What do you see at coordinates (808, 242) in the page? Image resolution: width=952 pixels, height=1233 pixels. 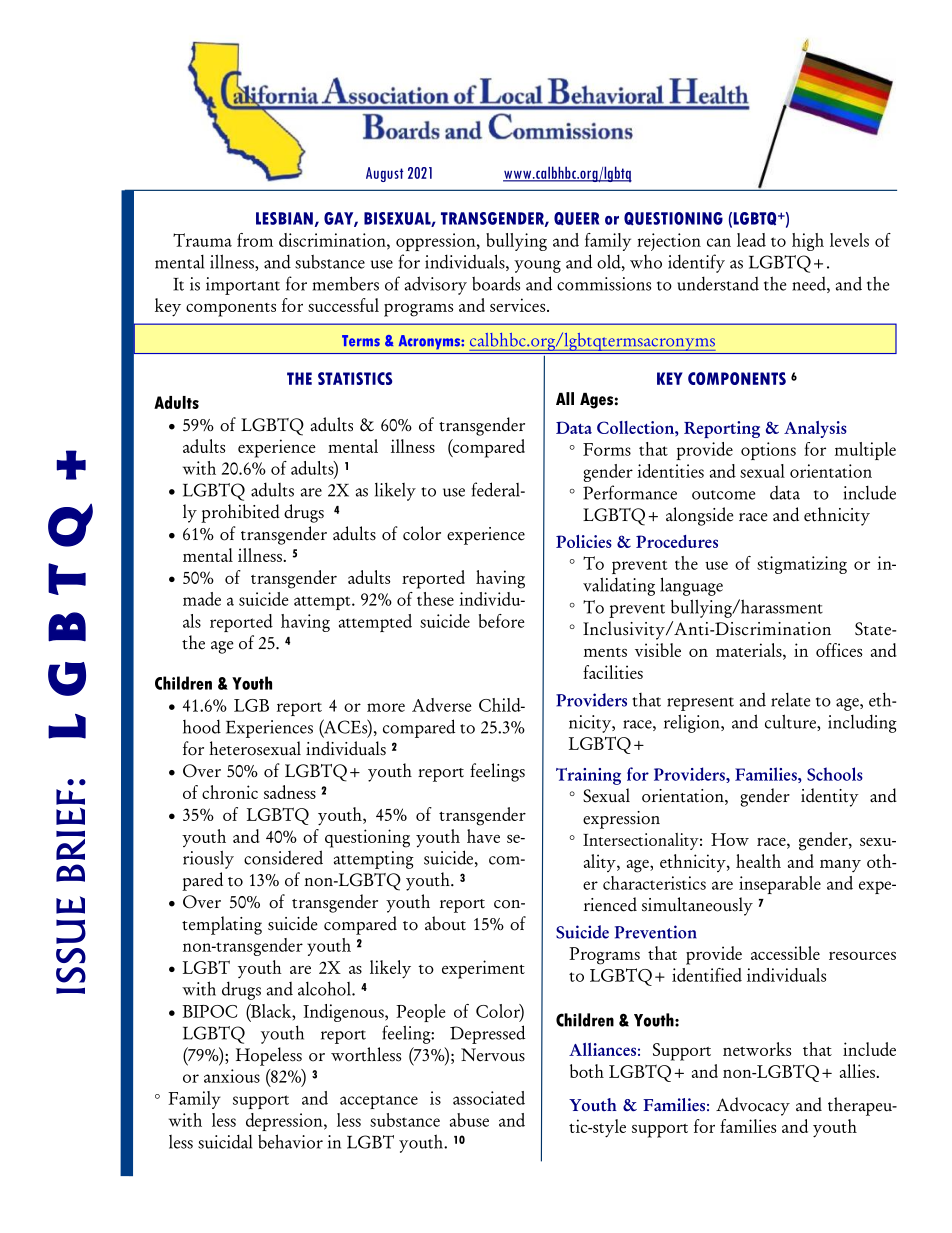 I see `high` at bounding box center [808, 242].
